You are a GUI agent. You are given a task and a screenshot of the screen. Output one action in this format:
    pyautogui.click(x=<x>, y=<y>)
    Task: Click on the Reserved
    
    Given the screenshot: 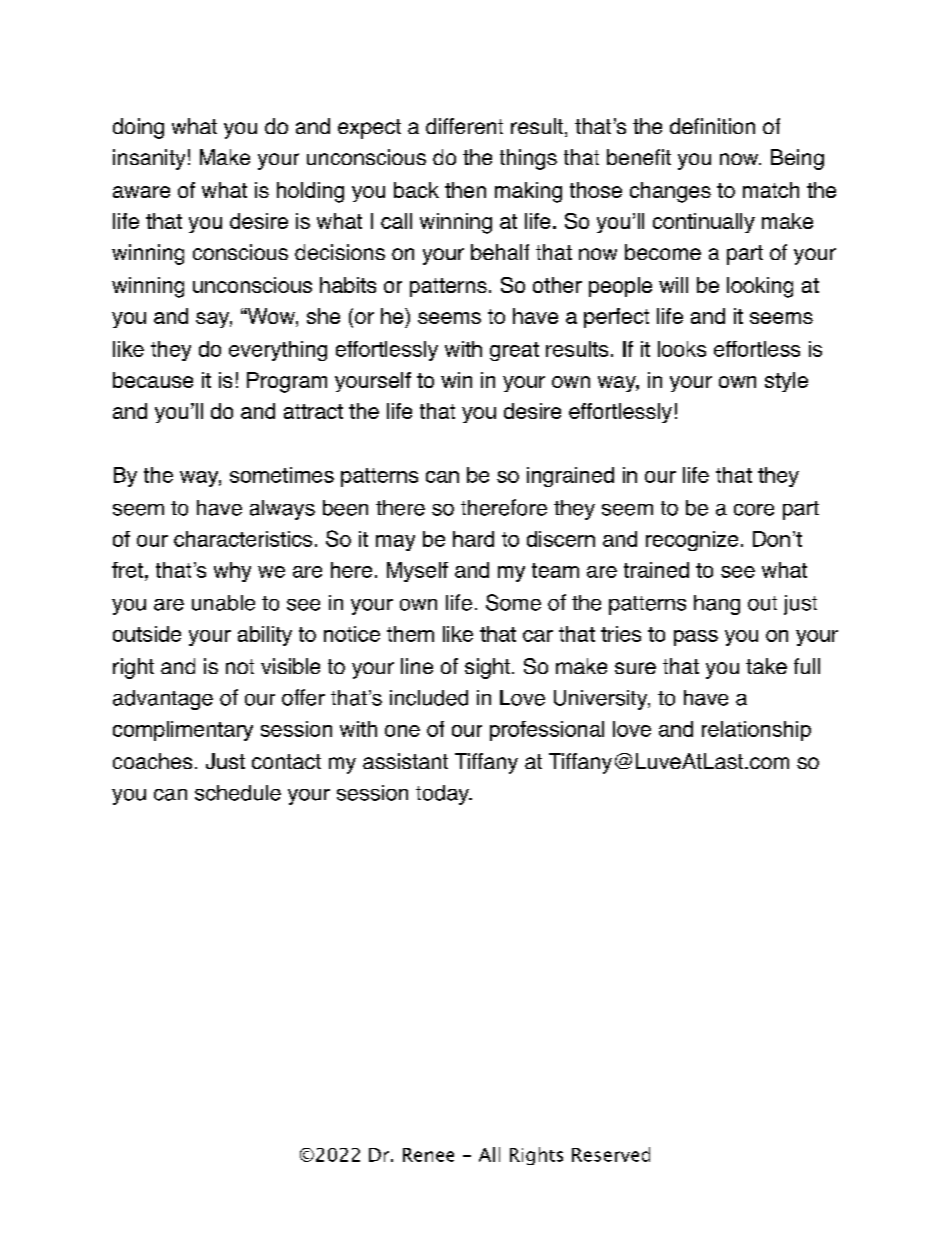 What is the action you would take?
    pyautogui.click(x=611, y=1154)
